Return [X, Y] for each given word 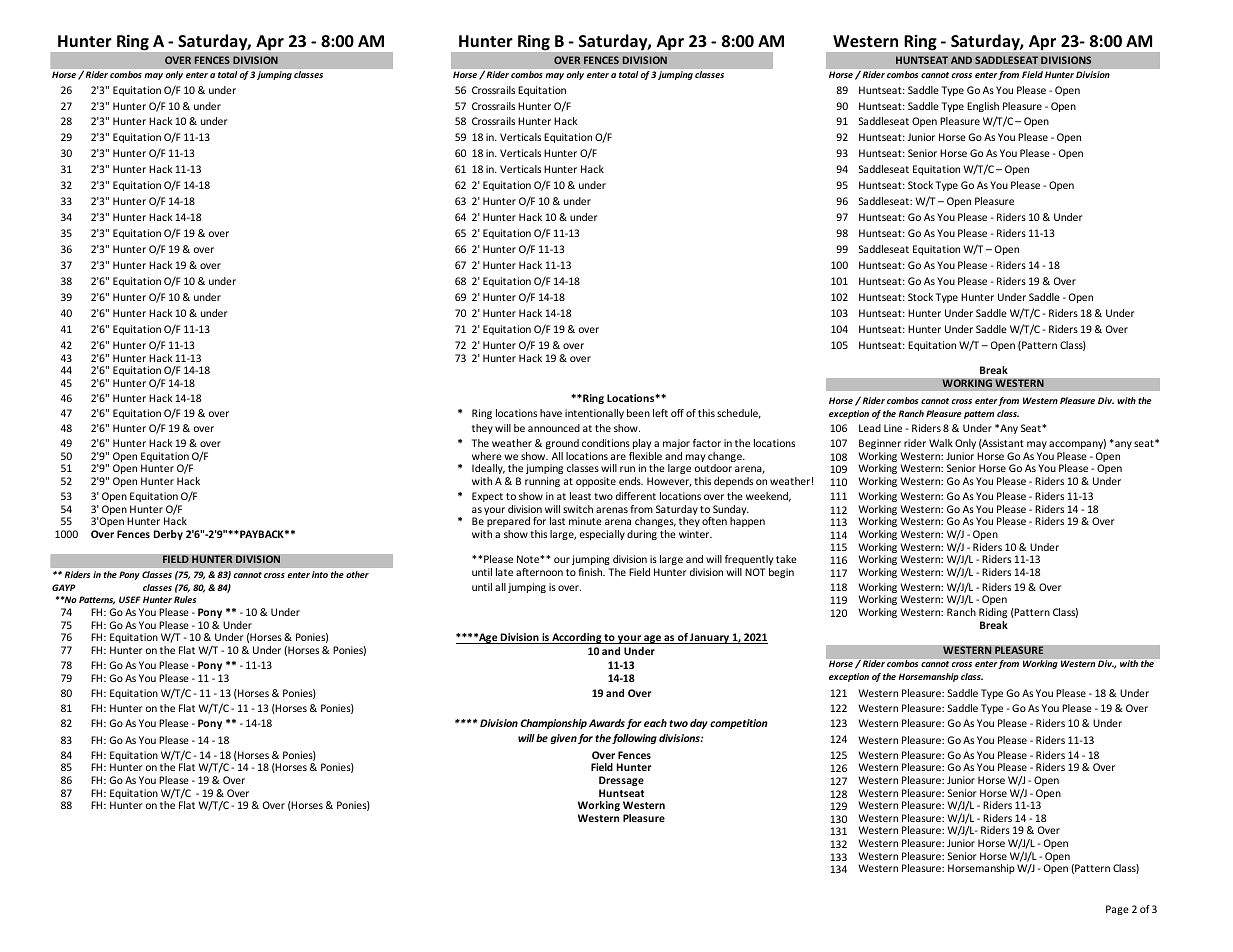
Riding [993, 613]
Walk [941, 443]
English [983, 107]
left [660, 413]
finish [591, 572]
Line [893, 428]
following [634, 739]
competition [738, 724]
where [487, 456]
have [551, 413]
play [642, 444]
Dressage [621, 781]
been [638, 413]
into [320, 574]
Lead [870, 428]
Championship [554, 724]
